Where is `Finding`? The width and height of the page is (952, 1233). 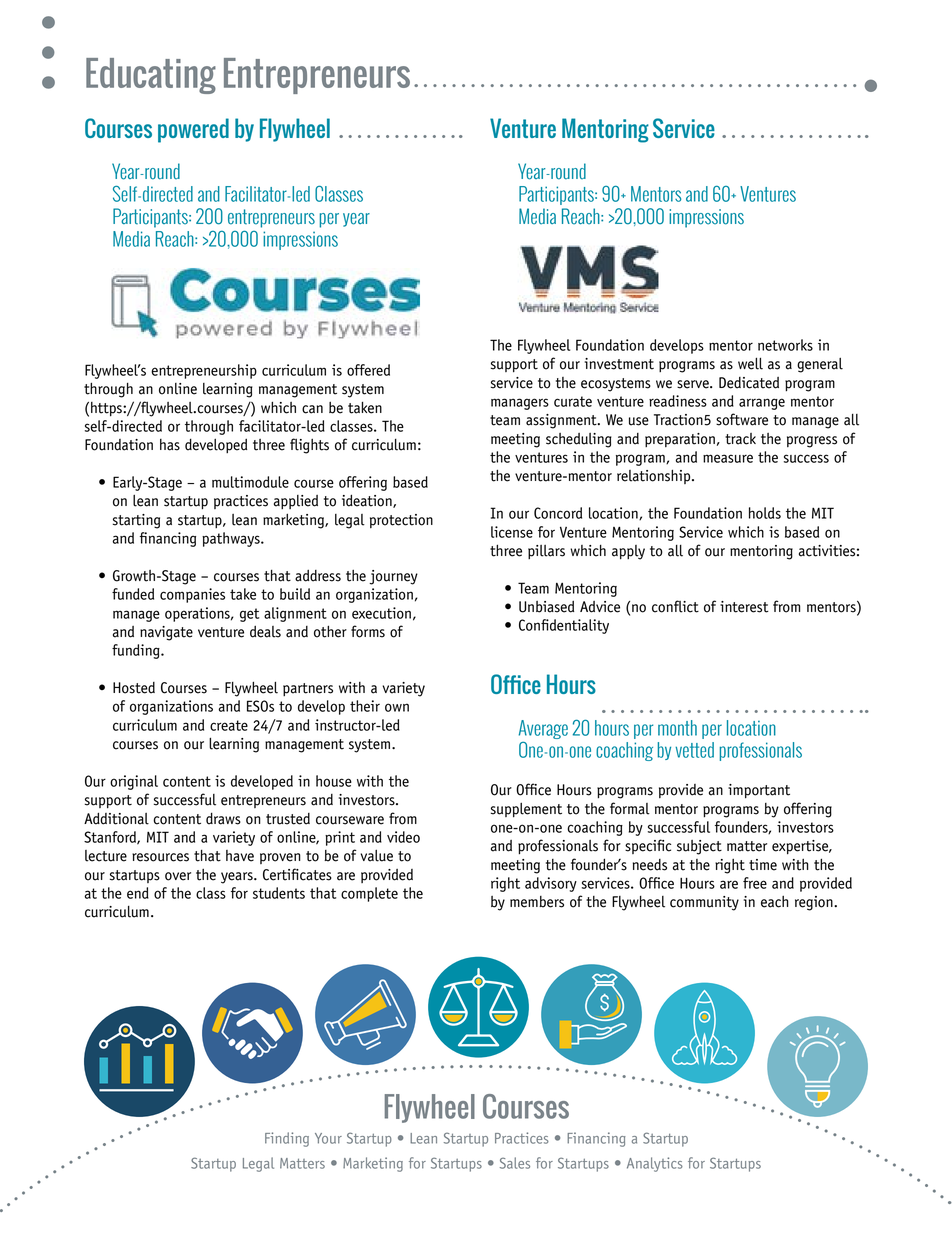
Finding is located at coordinates (287, 1139).
